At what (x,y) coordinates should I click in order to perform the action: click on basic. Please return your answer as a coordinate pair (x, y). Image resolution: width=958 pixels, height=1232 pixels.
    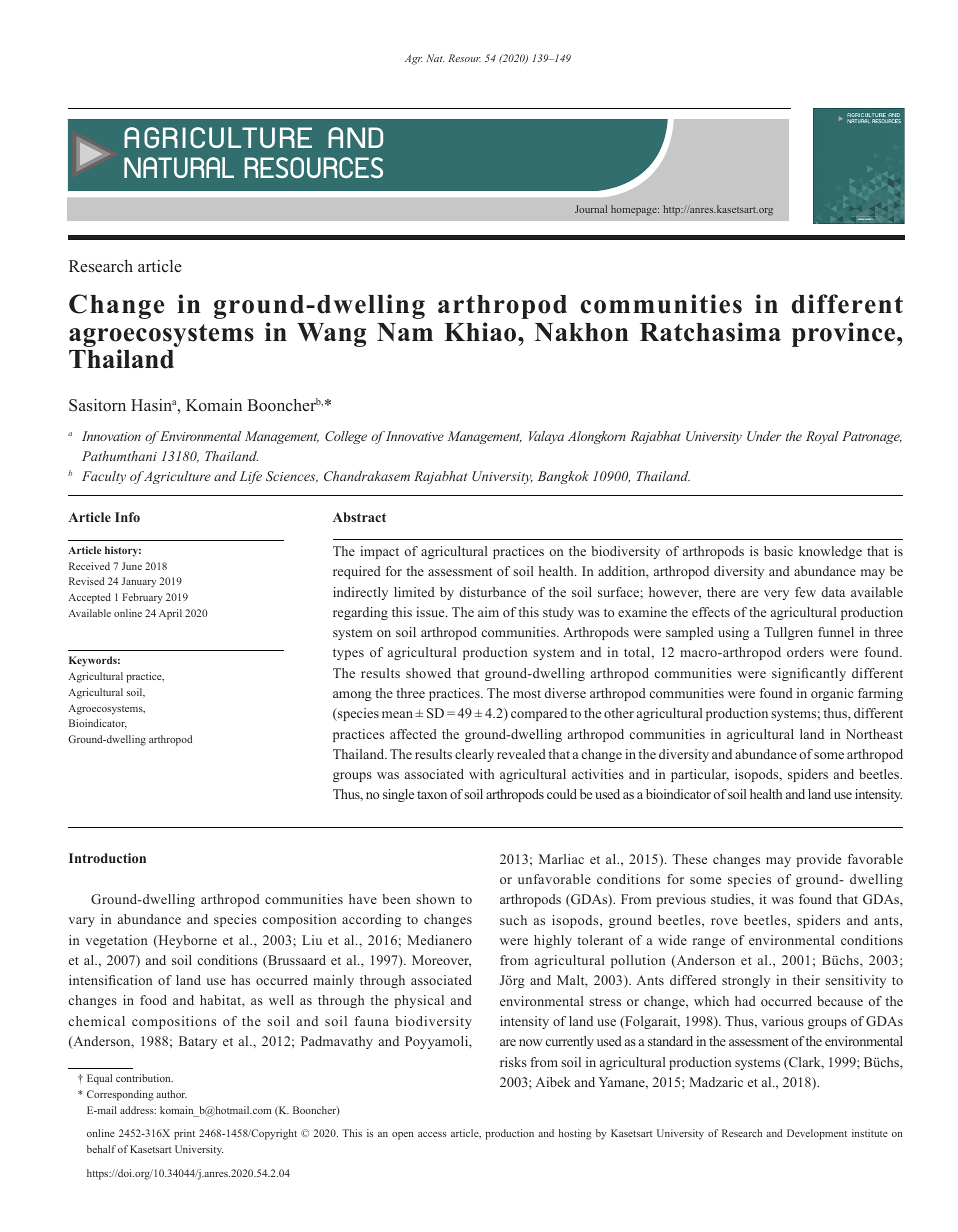
    Looking at the image, I should click on (778, 551).
